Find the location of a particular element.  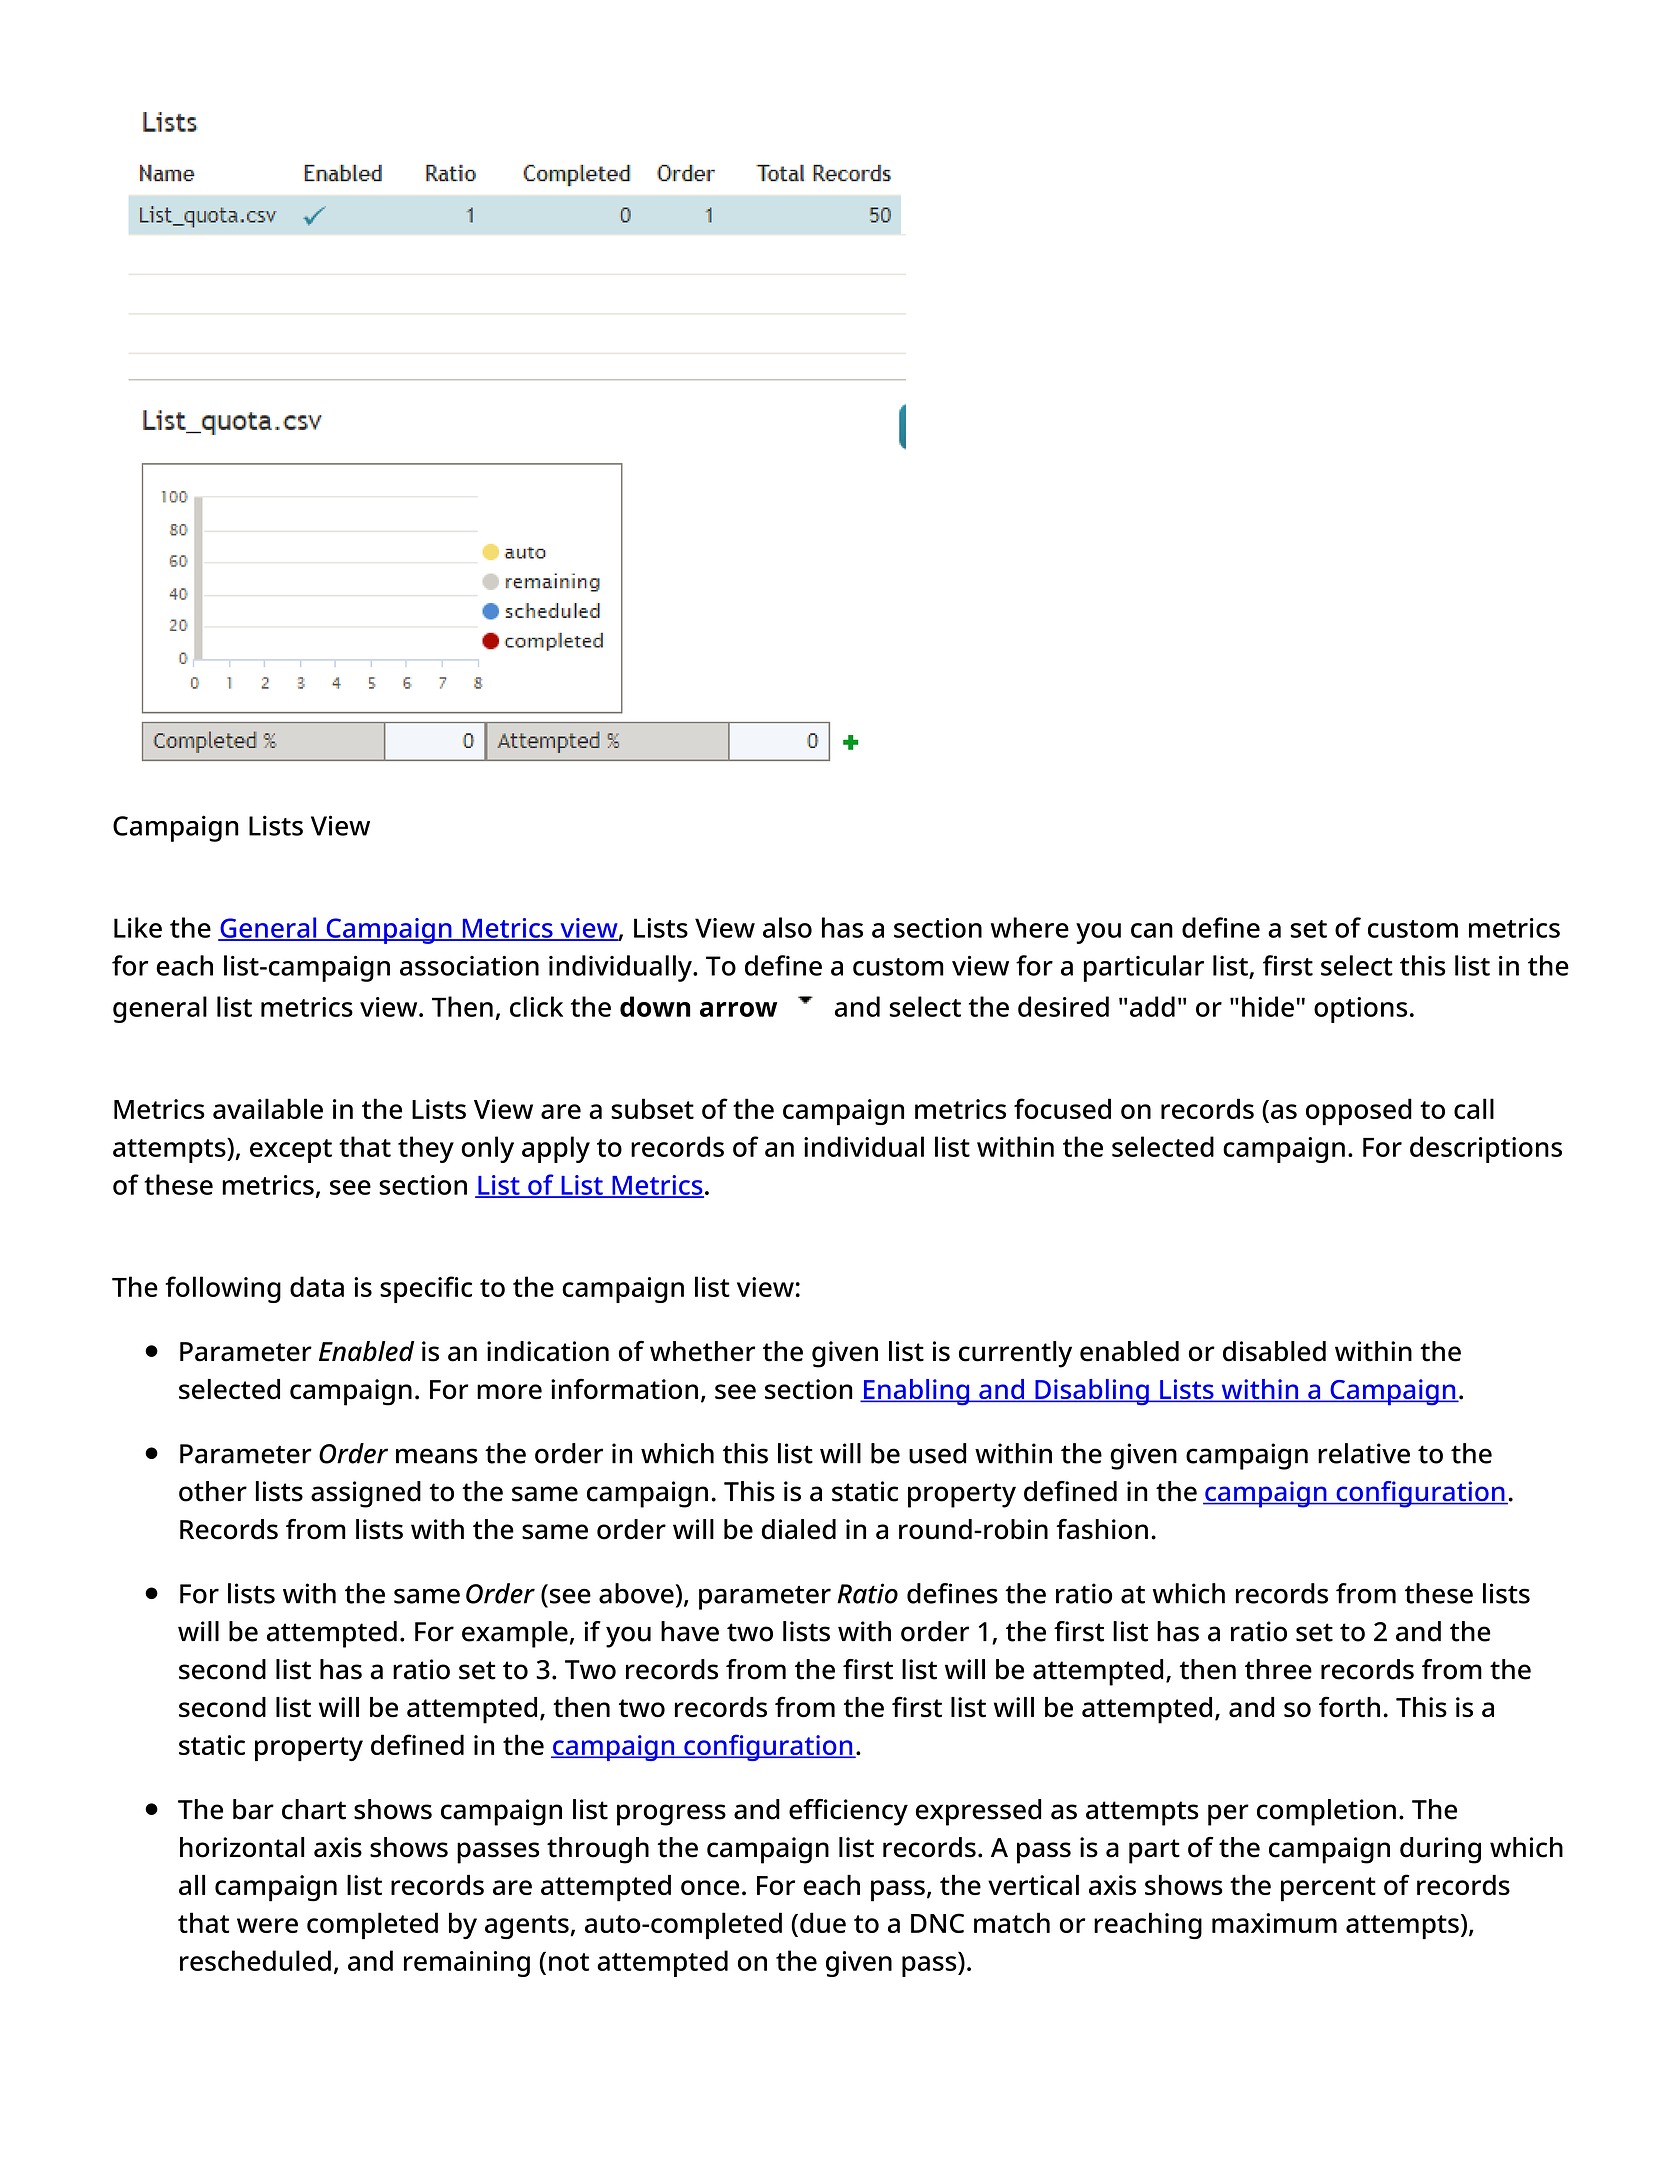

assigned is located at coordinates (366, 1494).
